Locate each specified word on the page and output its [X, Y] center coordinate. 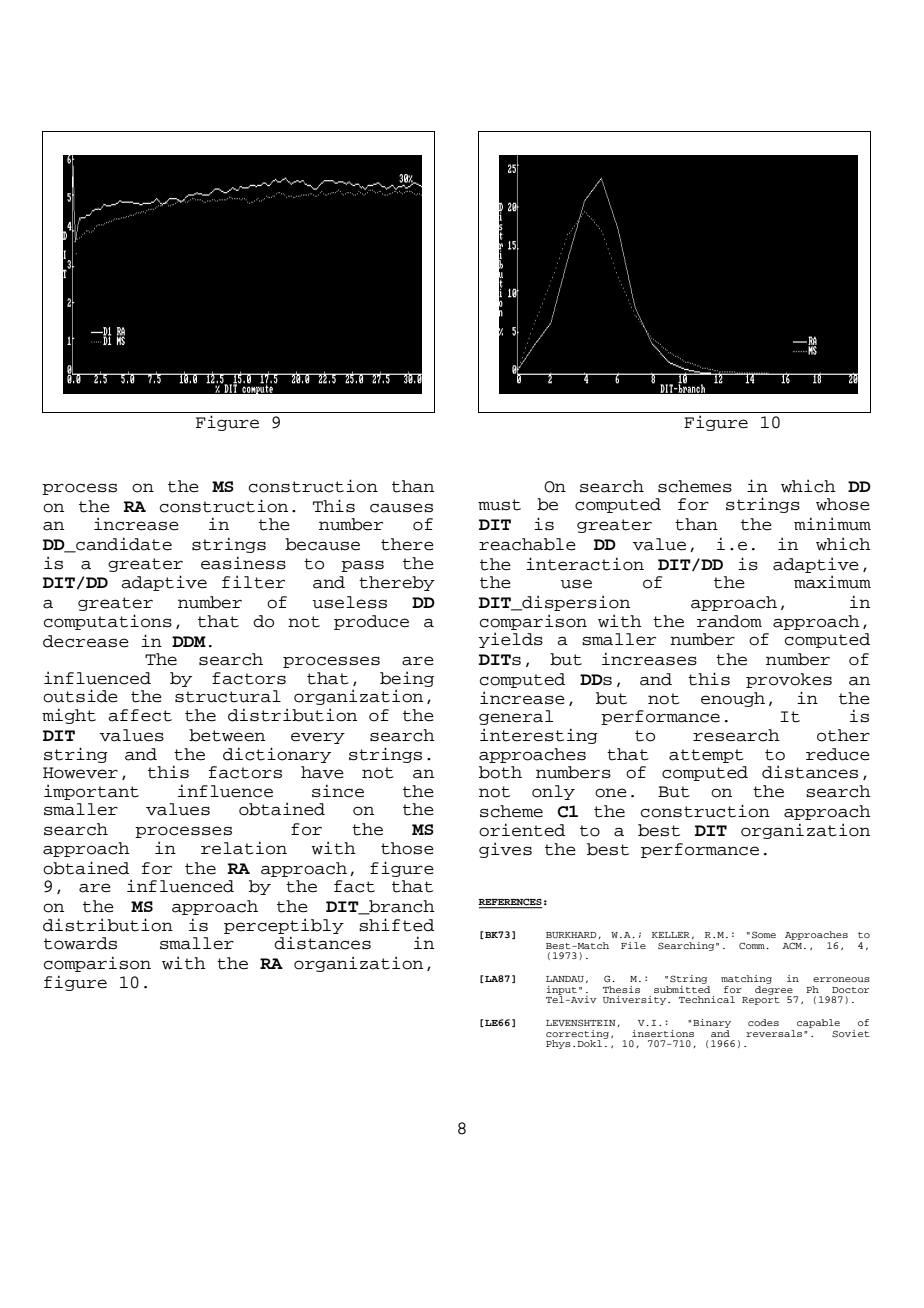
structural [228, 696]
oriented [522, 830]
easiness [243, 563]
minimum [832, 524]
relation [244, 848]
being [407, 679]
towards [80, 943]
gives [505, 850]
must [499, 505]
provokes [789, 680]
